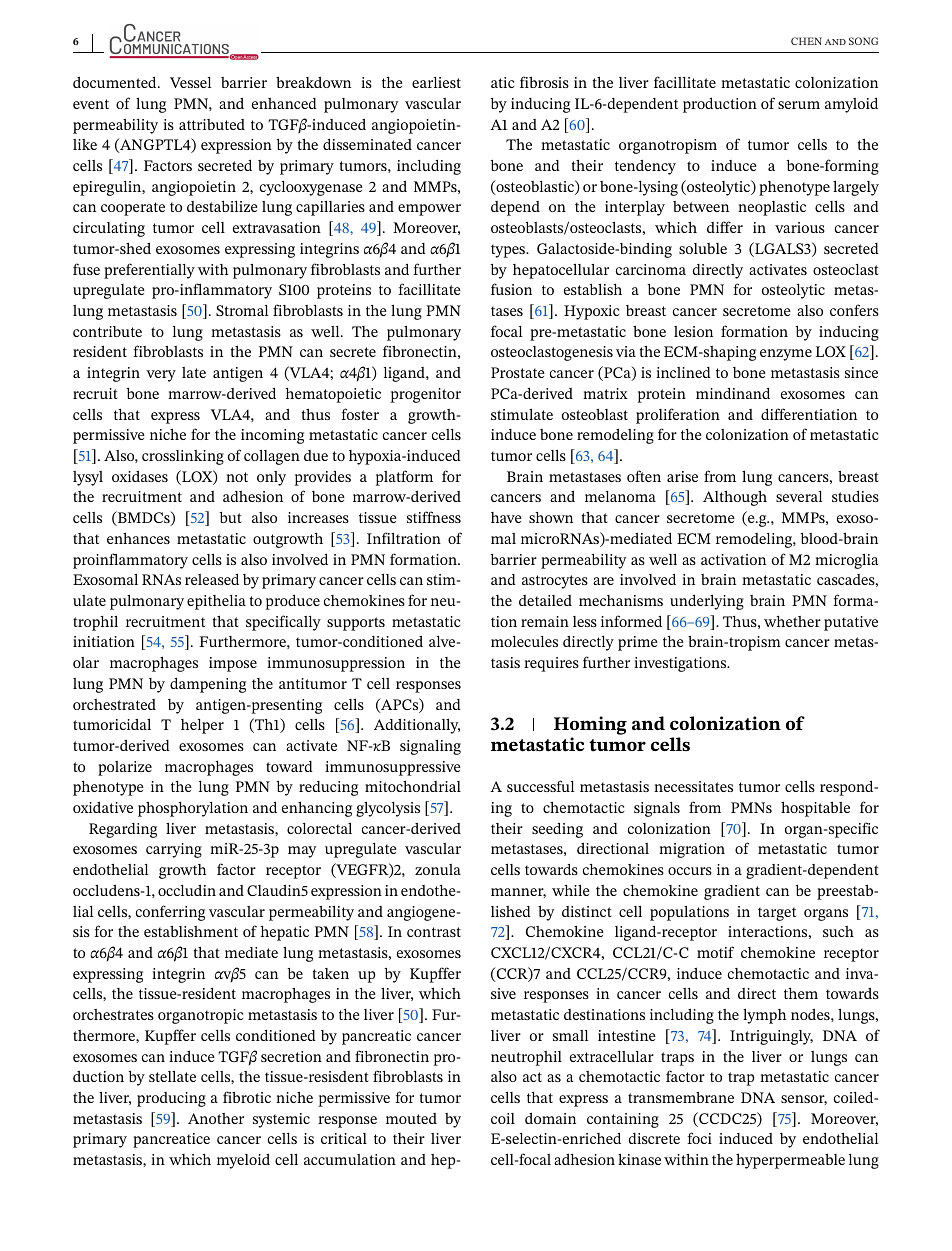 Image resolution: width=952 pixels, height=1251 pixels. What do you see at coordinates (216, 1118) in the document?
I see `Another` at bounding box center [216, 1118].
